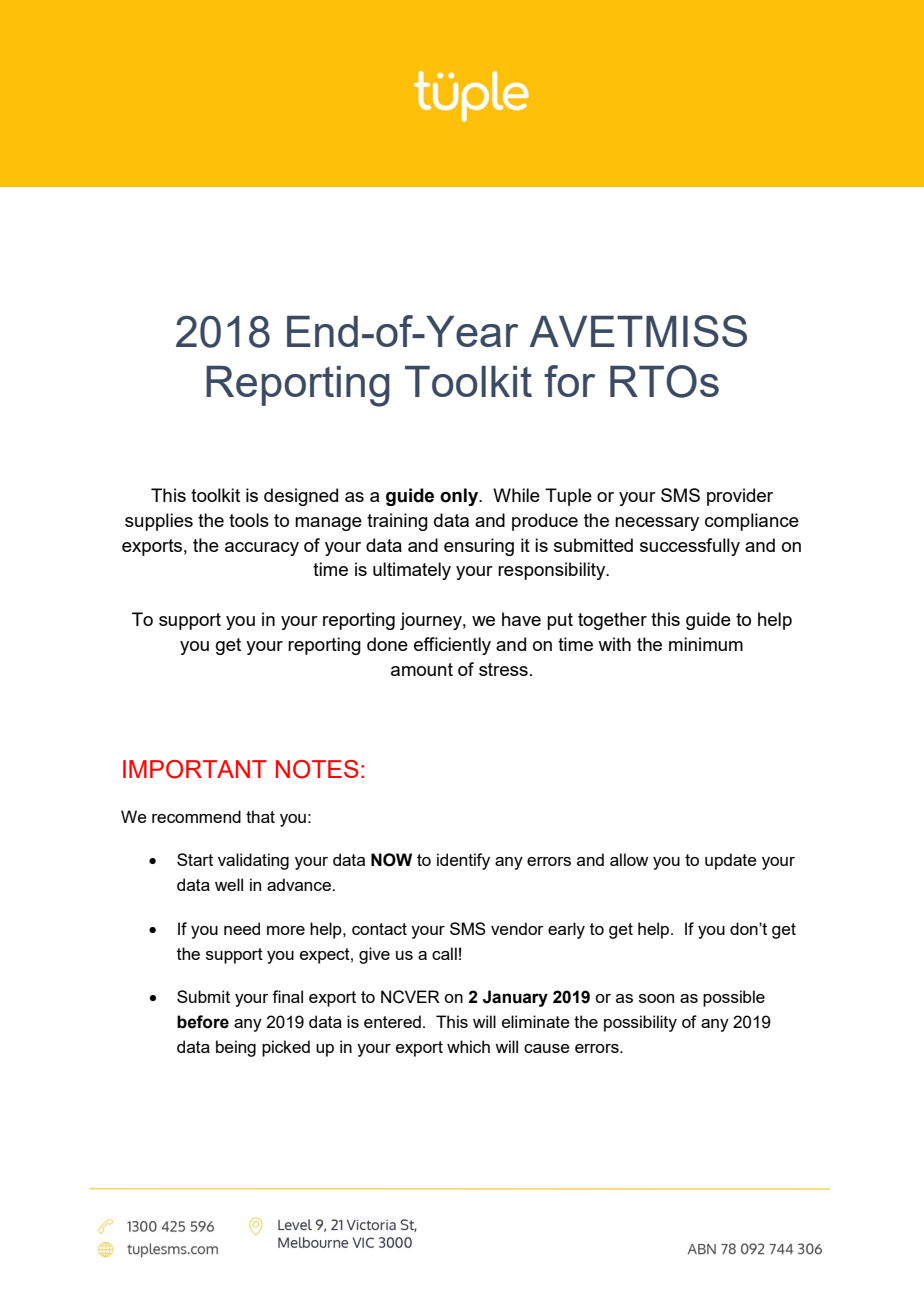 The image size is (924, 1308). What do you see at coordinates (657, 524) in the screenshot?
I see `necessary` at bounding box center [657, 524].
